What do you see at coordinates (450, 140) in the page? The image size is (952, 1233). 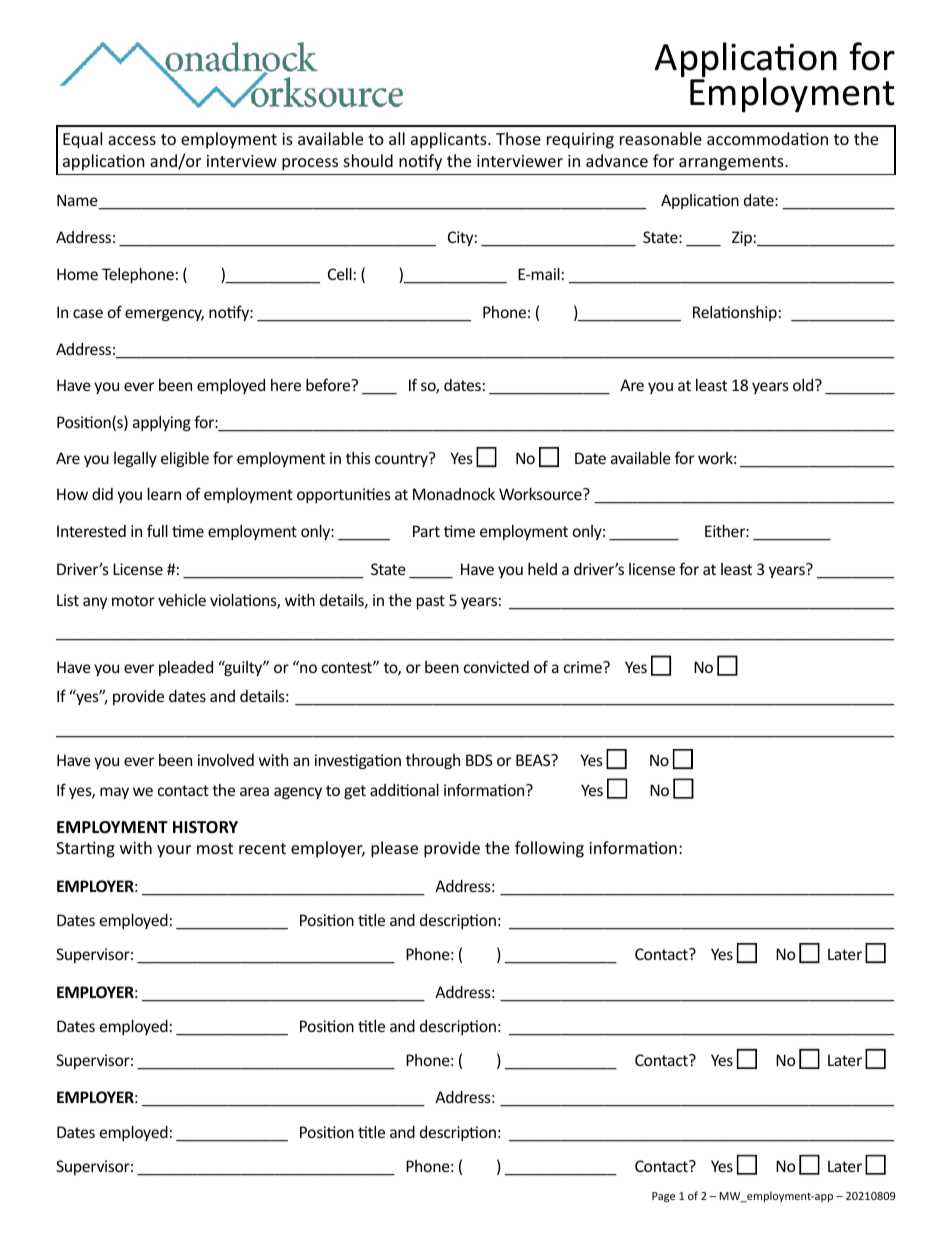 I see `applicants` at bounding box center [450, 140].
